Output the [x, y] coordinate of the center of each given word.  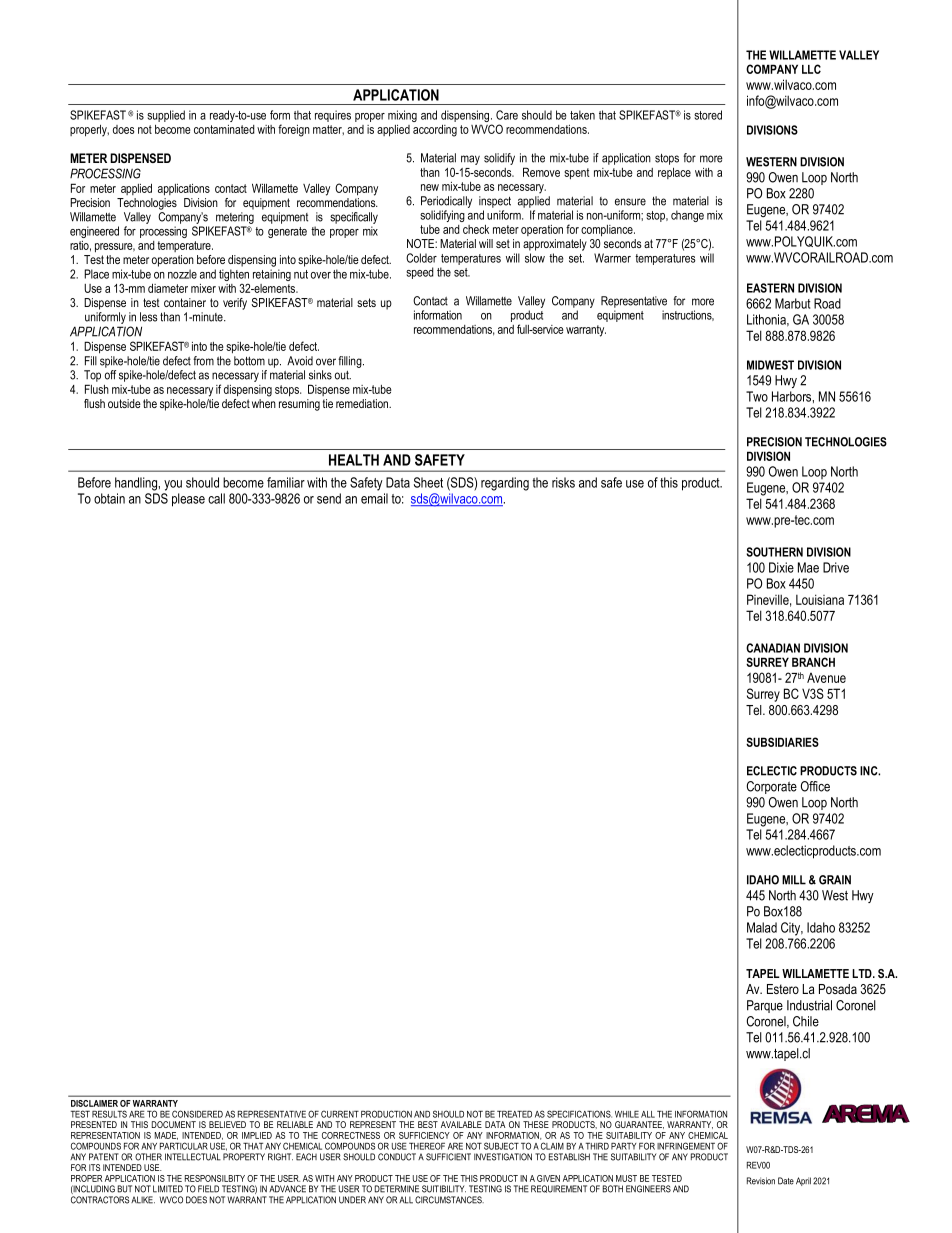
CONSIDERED [197, 1114]
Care [507, 115]
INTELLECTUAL [193, 1157]
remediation [363, 403]
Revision [761, 1181]
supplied [166, 116]
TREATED [514, 1114]
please [188, 500]
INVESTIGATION [503, 1157]
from [203, 361]
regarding [505, 484]
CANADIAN [773, 648]
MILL [794, 880]
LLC [811, 69]
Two [757, 396]
